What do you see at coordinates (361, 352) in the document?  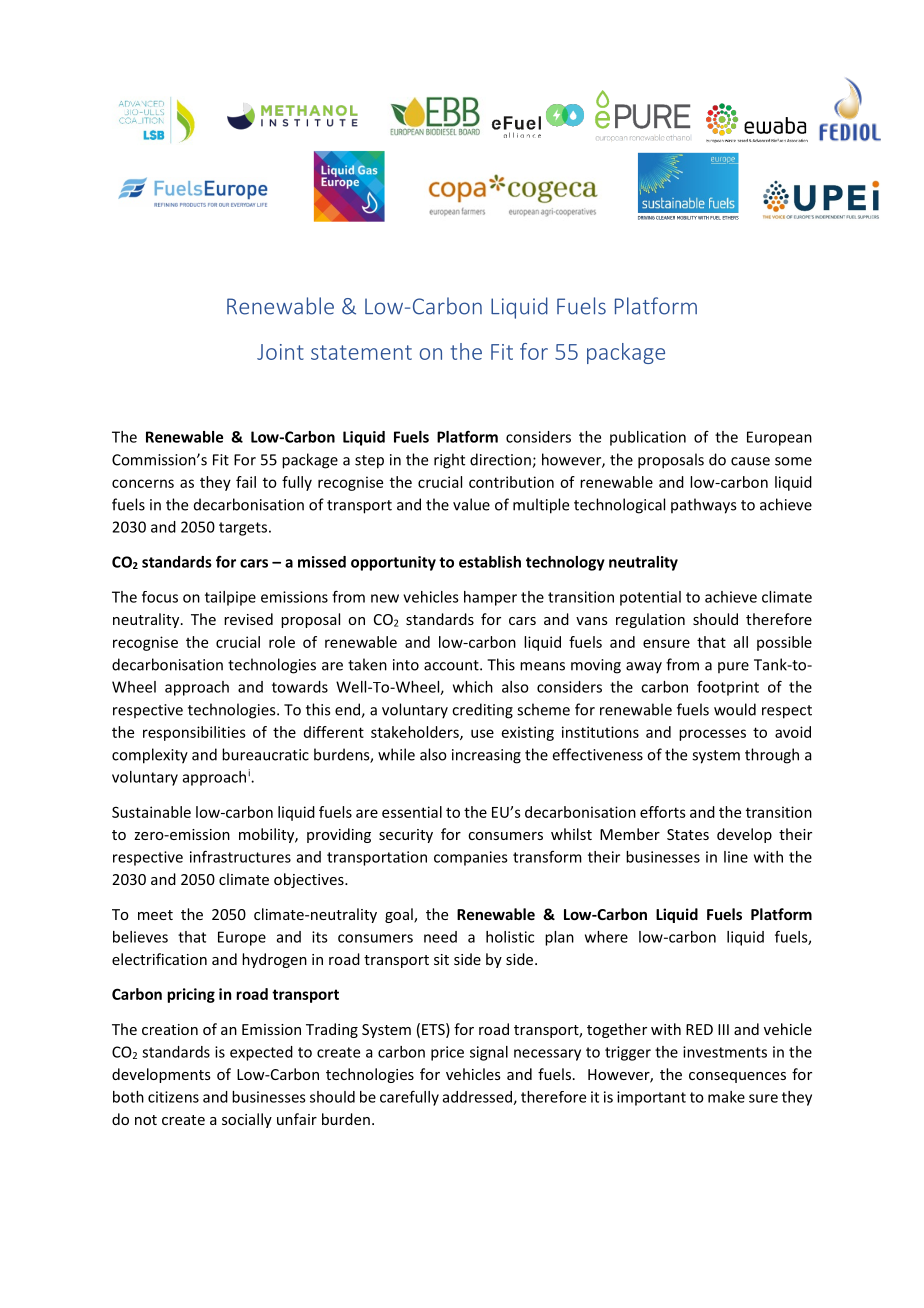 I see `statement` at bounding box center [361, 352].
